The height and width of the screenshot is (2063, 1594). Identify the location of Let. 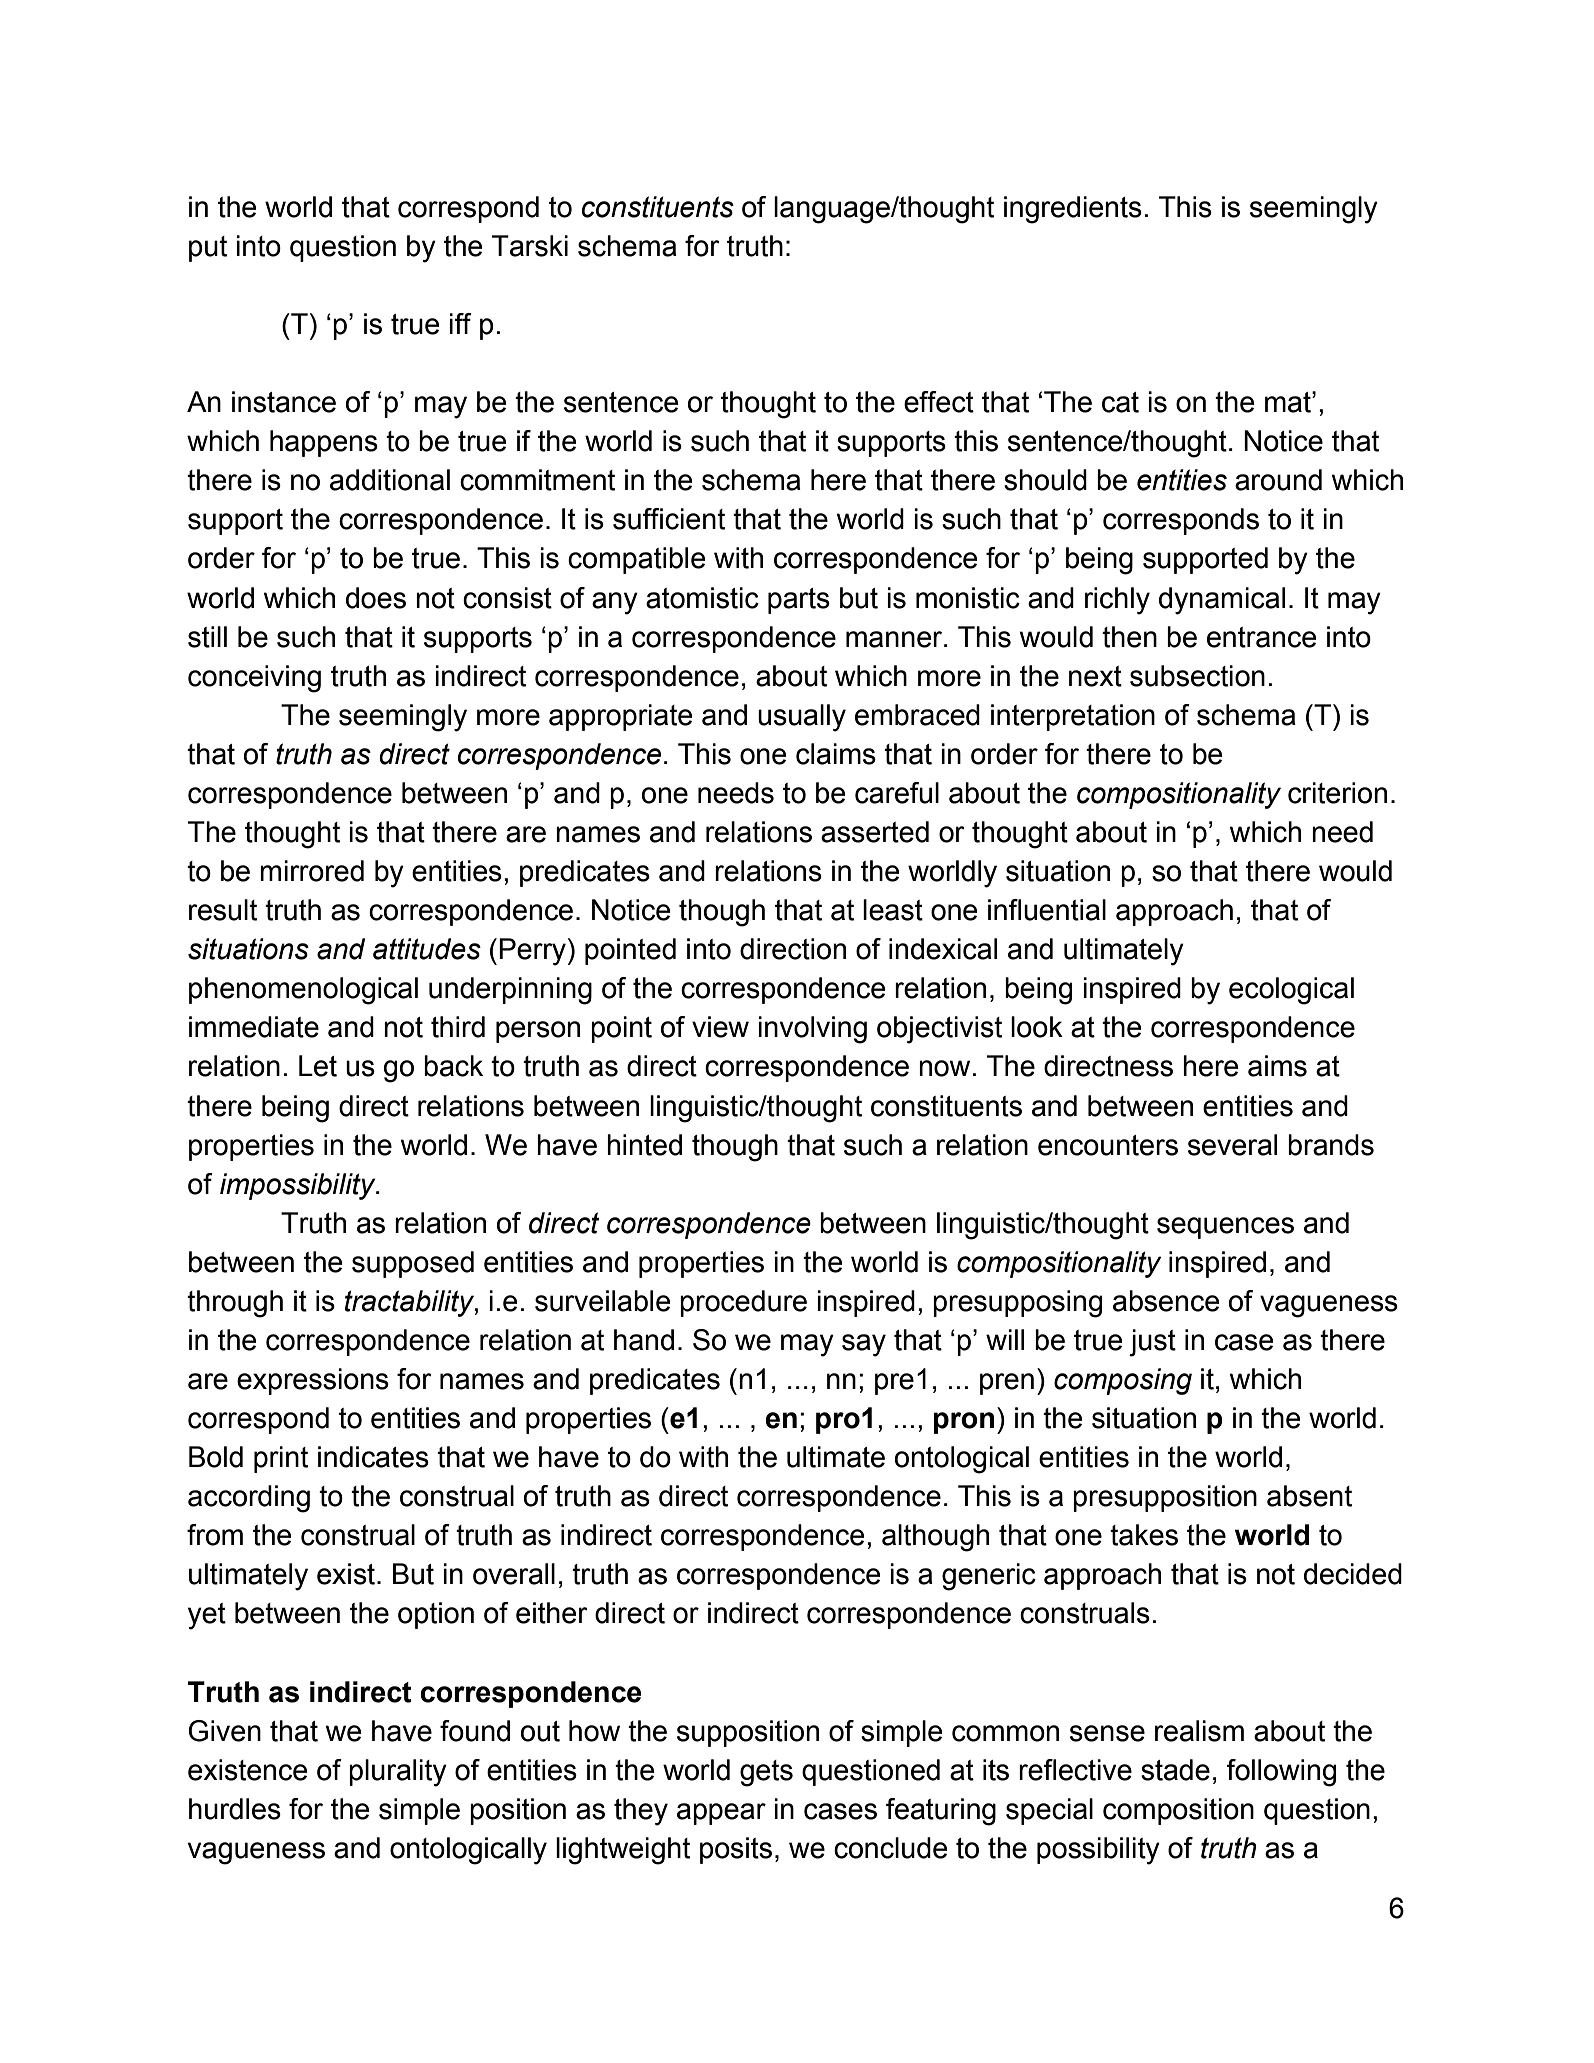
(318, 1066).
